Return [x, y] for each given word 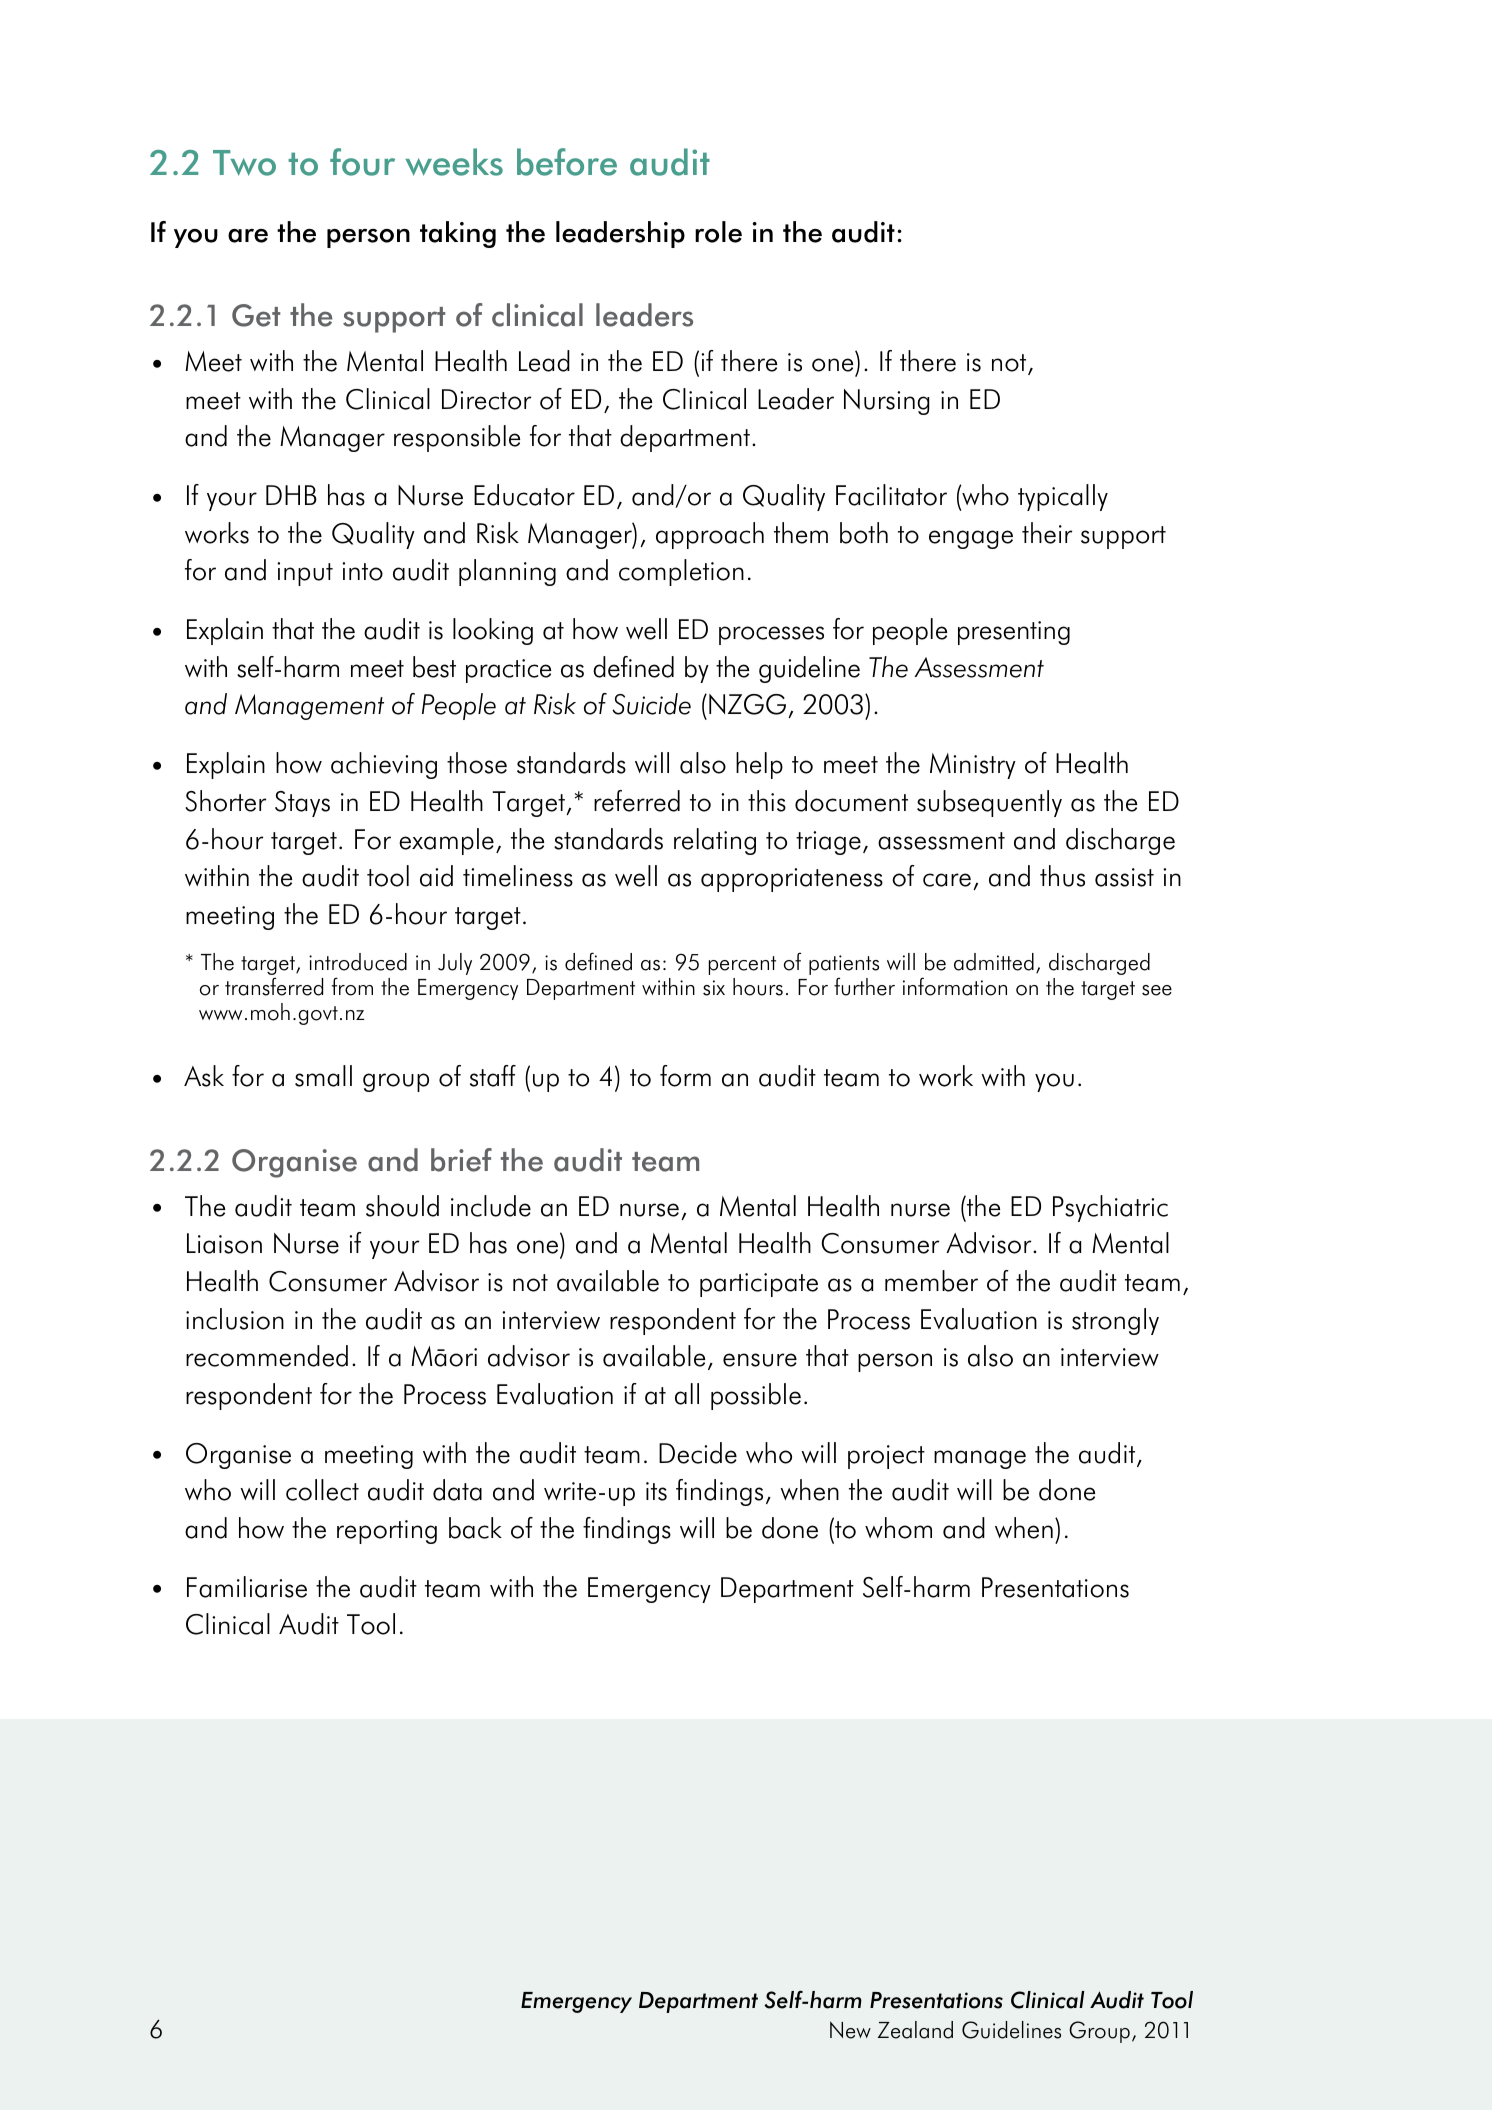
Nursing [887, 402]
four [362, 162]
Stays [302, 804]
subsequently [989, 803]
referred [637, 801]
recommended [267, 1356]
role [718, 232]
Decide [698, 1453]
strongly [1115, 1321]
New [850, 2030]
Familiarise [247, 1587]
